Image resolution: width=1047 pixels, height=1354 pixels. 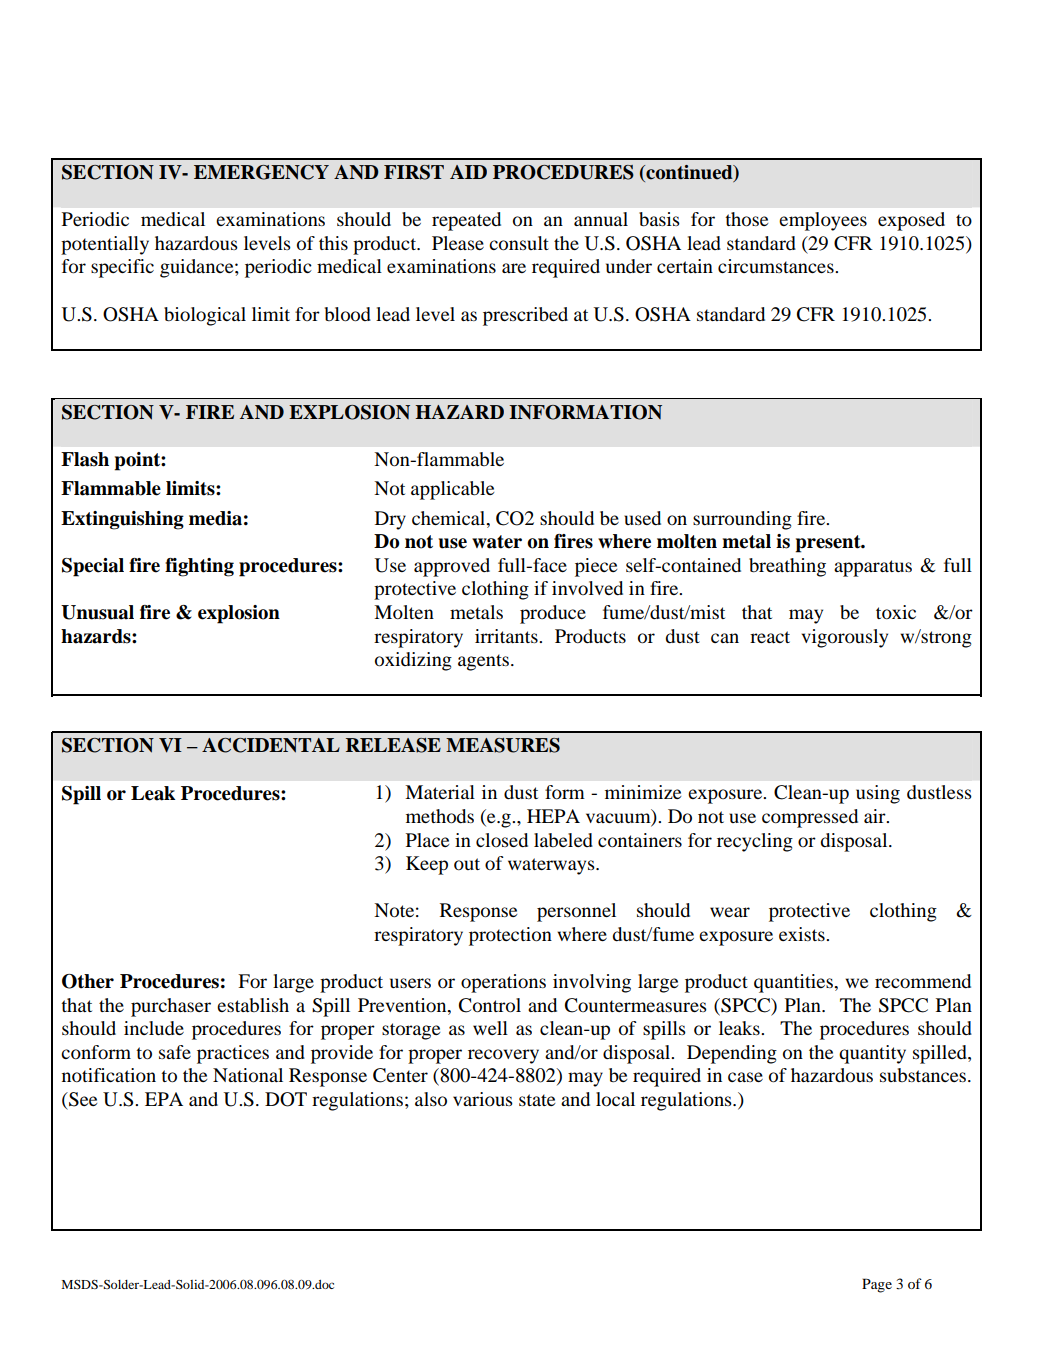 What do you see at coordinates (271, 745) in the page?
I see `ACCIDENTAL` at bounding box center [271, 745].
